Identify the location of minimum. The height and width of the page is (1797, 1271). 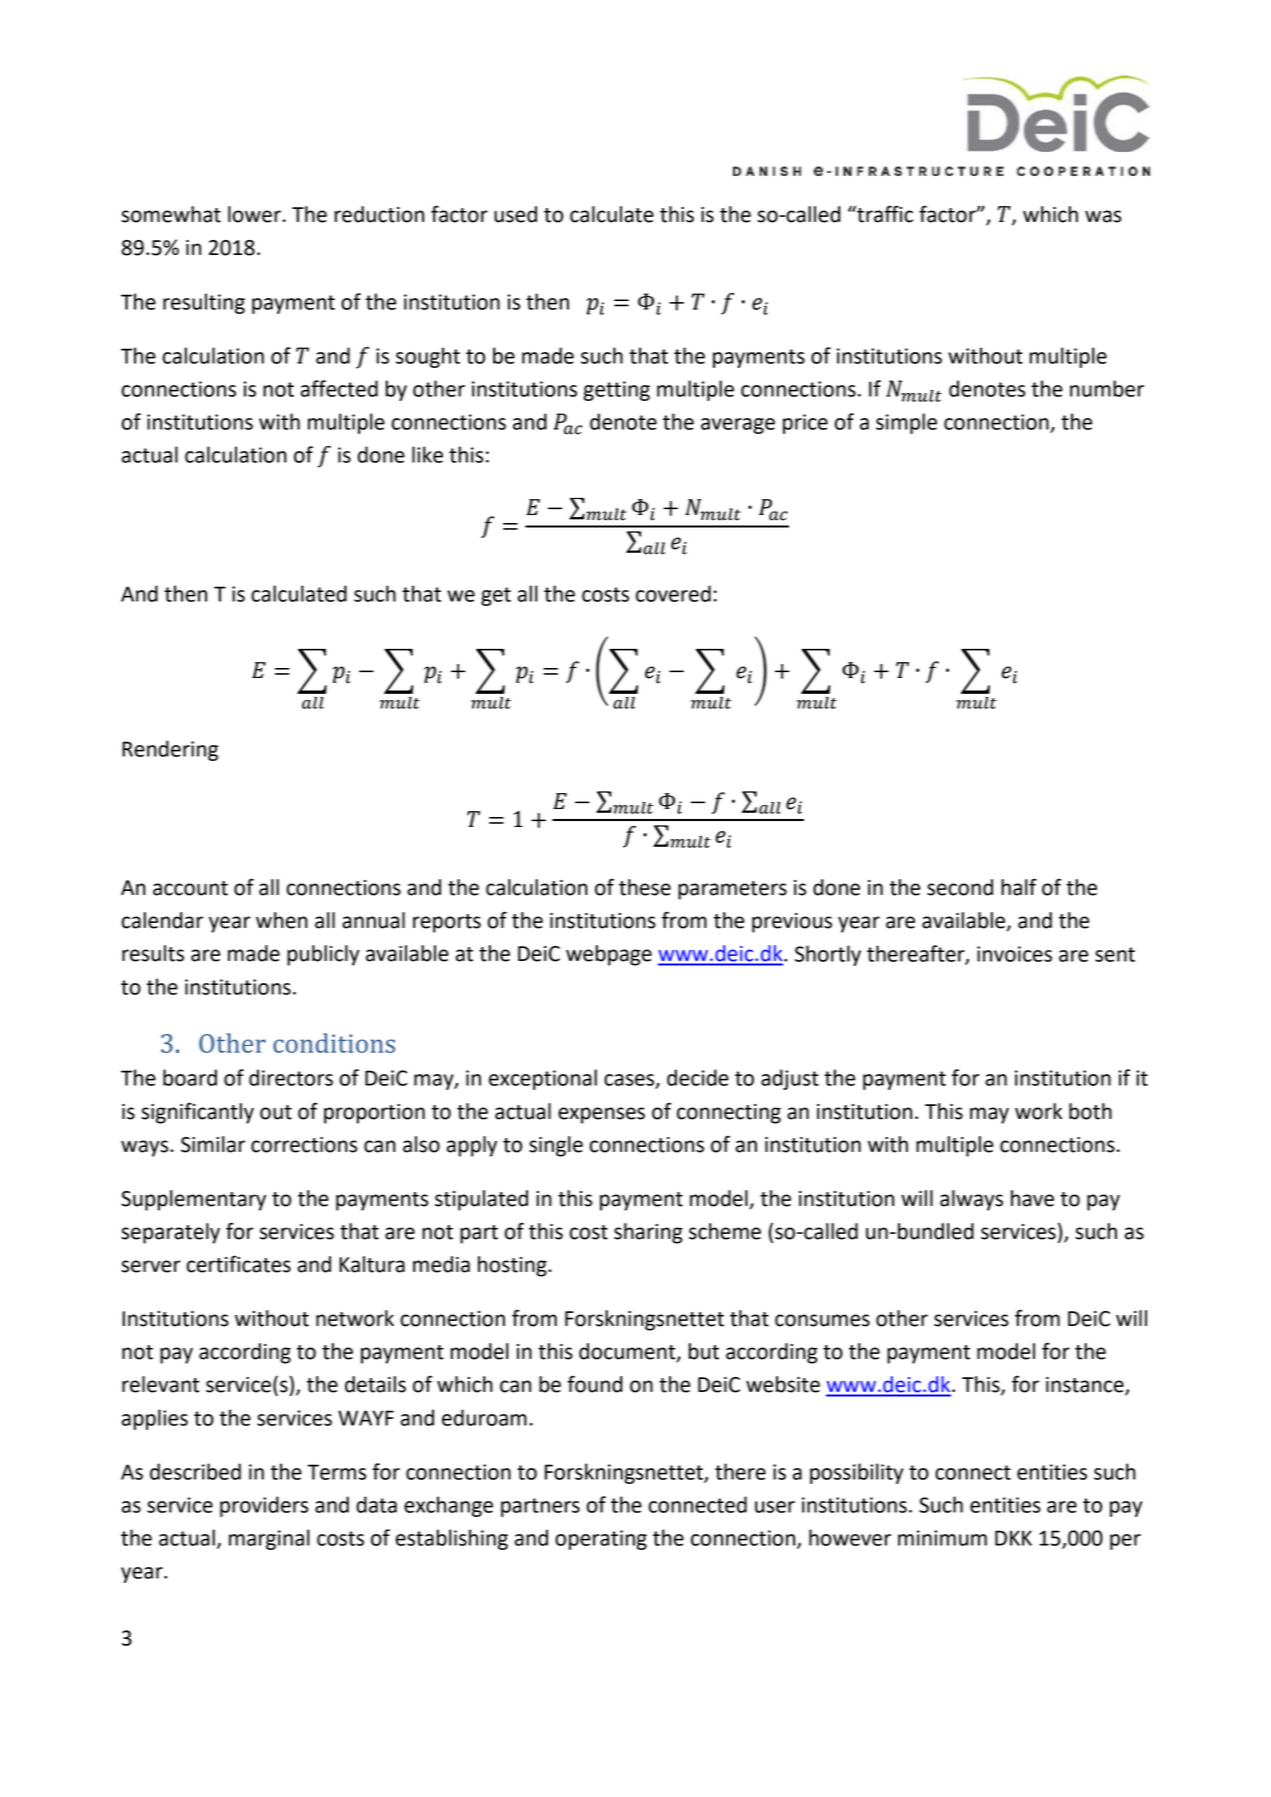
(942, 1538).
